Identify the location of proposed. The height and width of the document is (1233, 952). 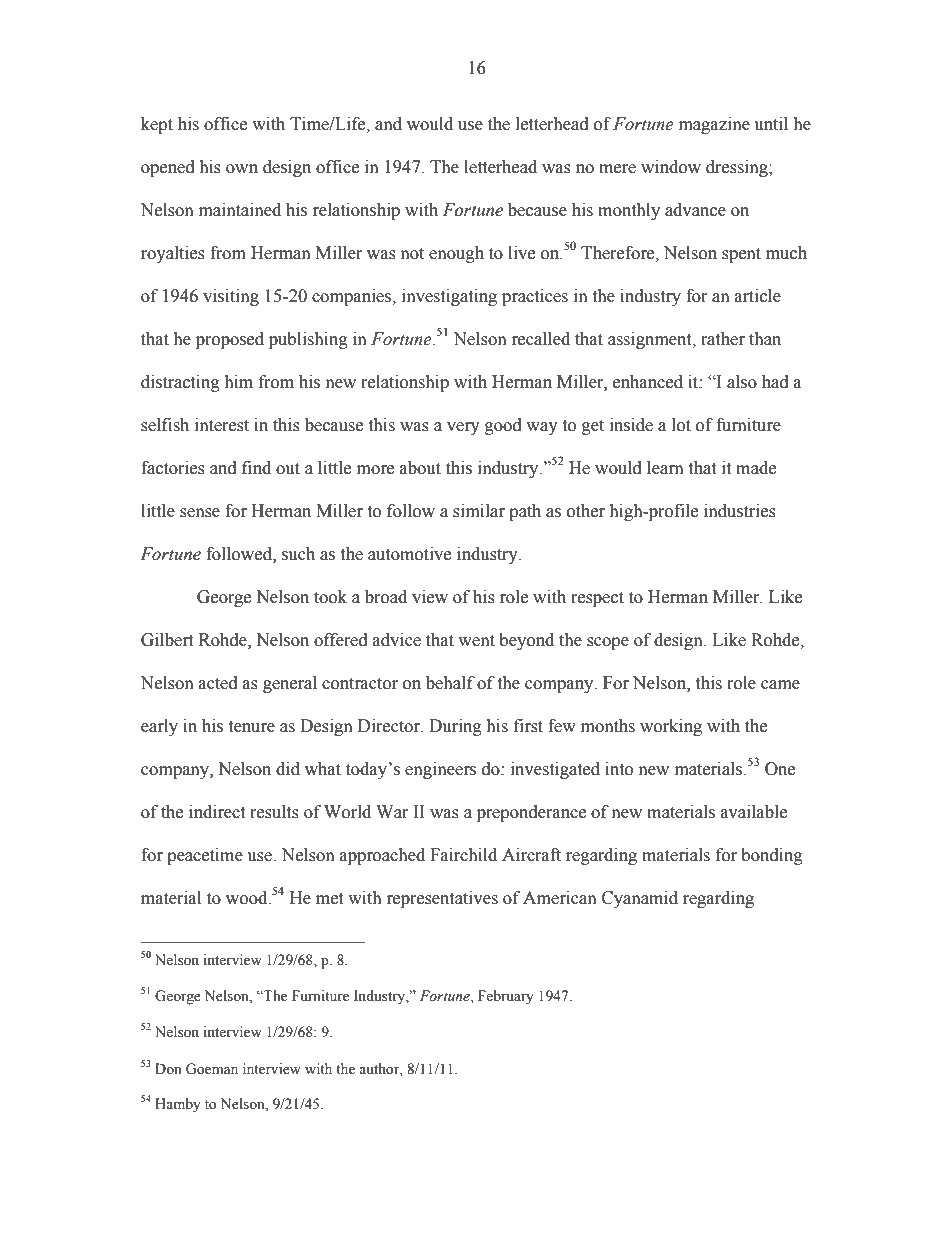
(230, 340).
